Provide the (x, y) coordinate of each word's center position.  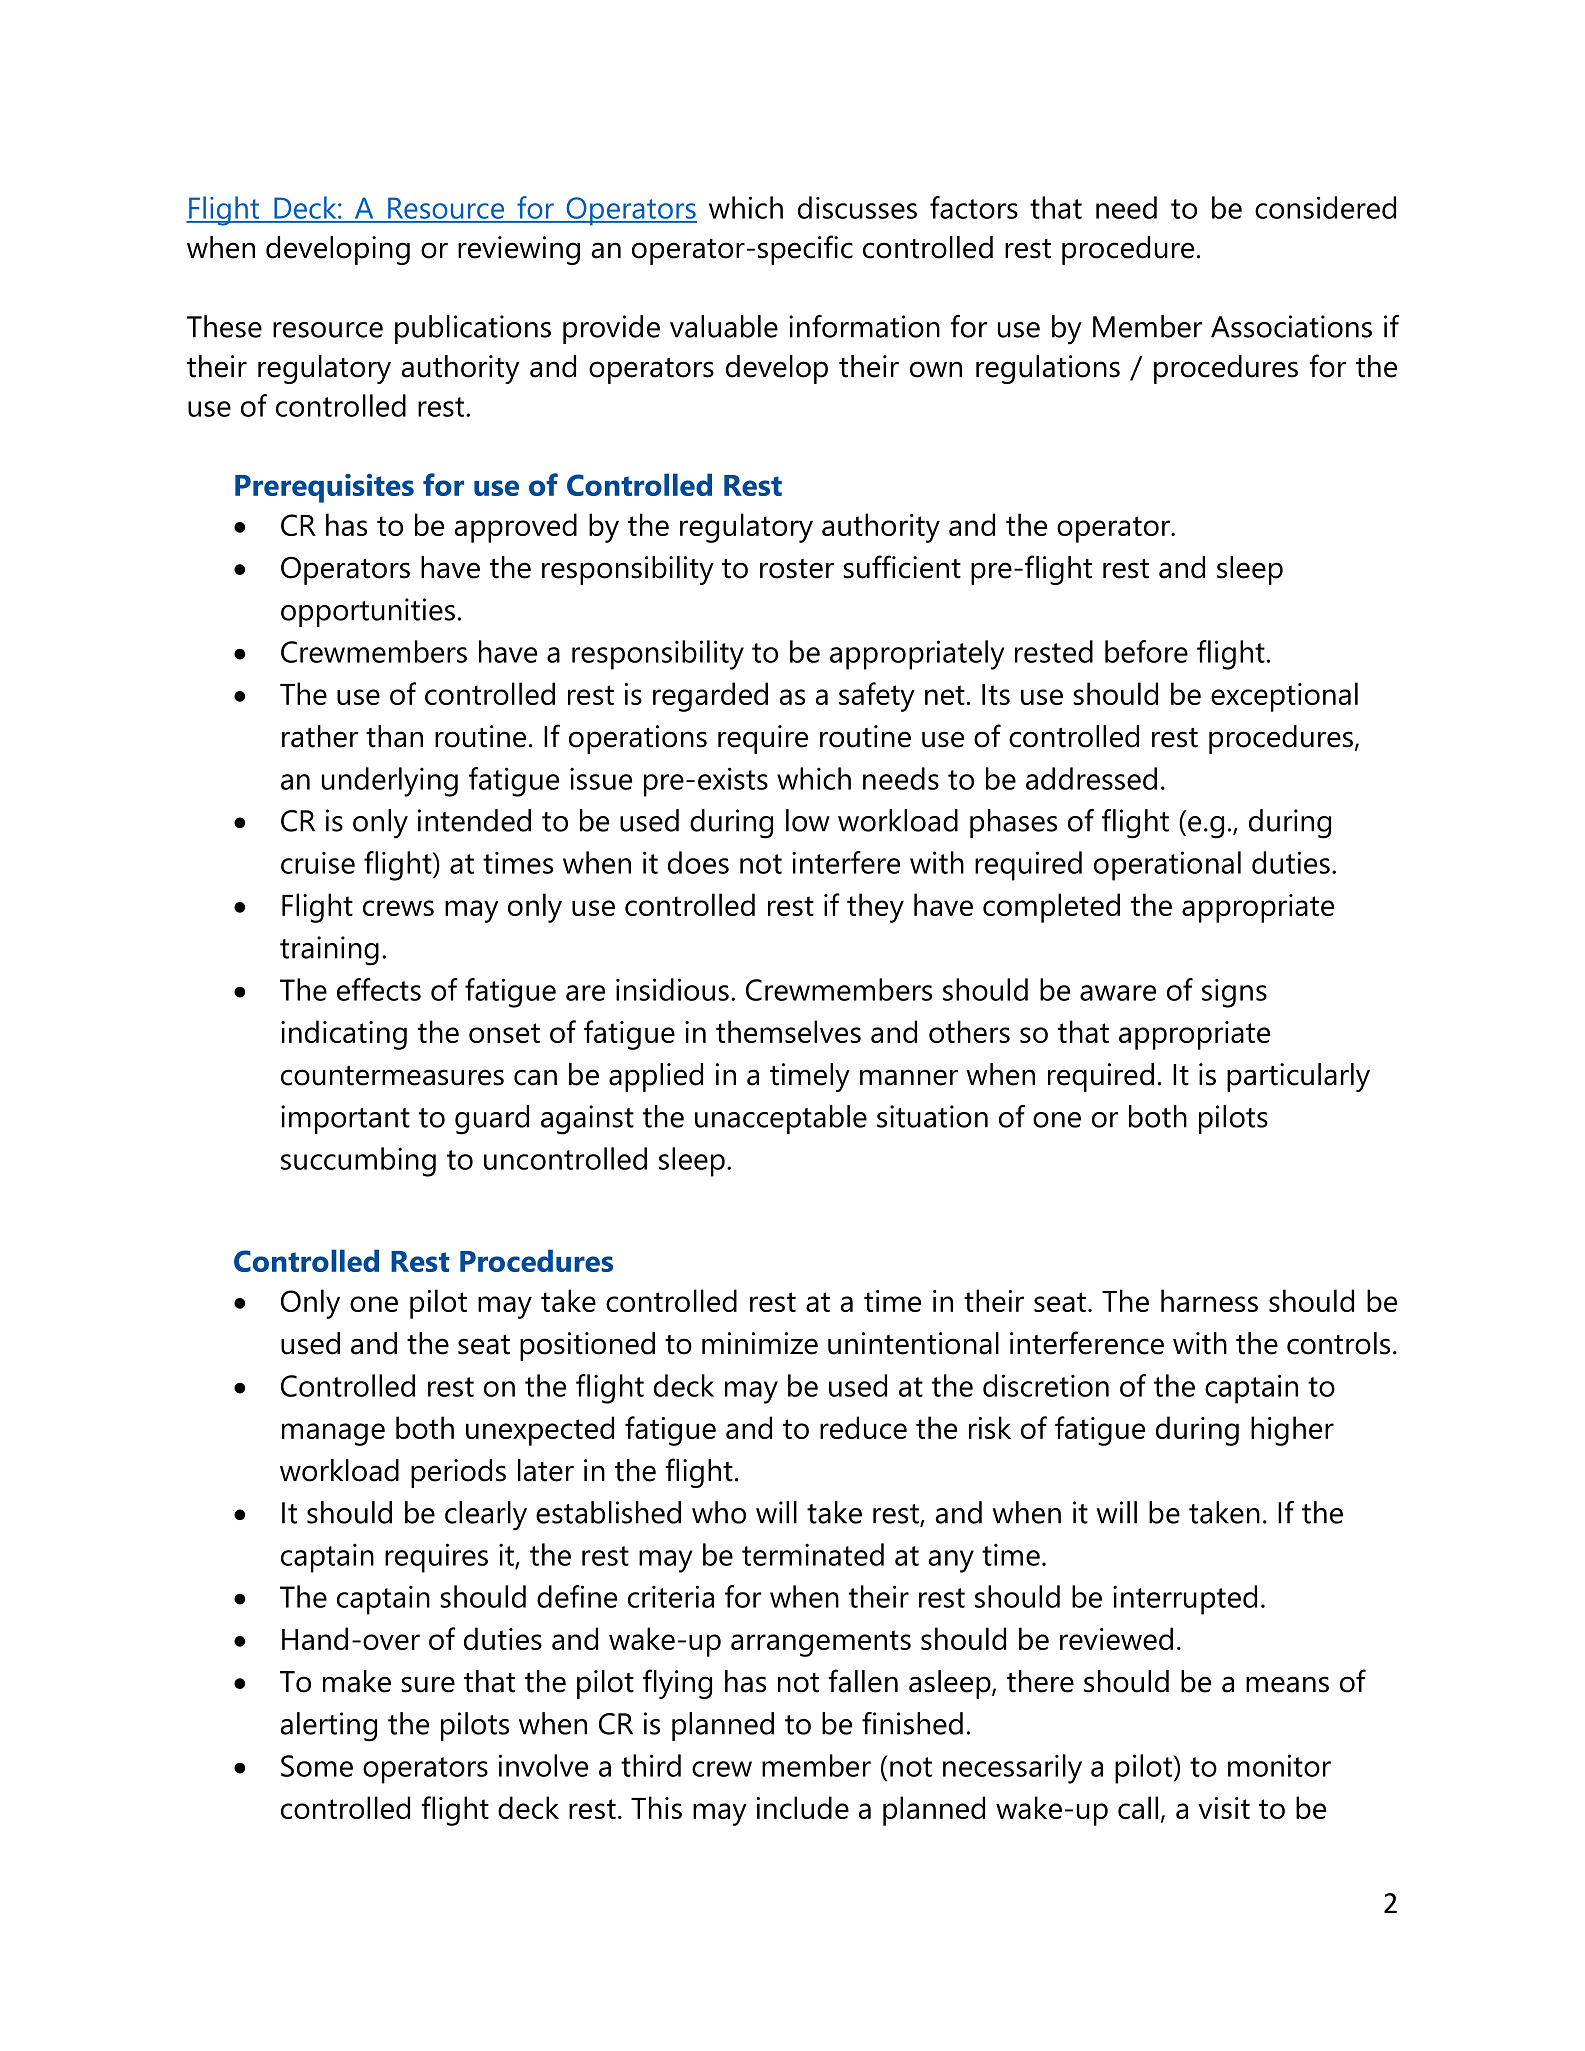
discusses (857, 207)
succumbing (358, 1162)
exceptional (1284, 697)
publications (473, 329)
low (808, 820)
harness (1209, 1300)
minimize (760, 1343)
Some (317, 1766)
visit (1224, 1808)
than (394, 736)
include (803, 1807)
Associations (1291, 326)
